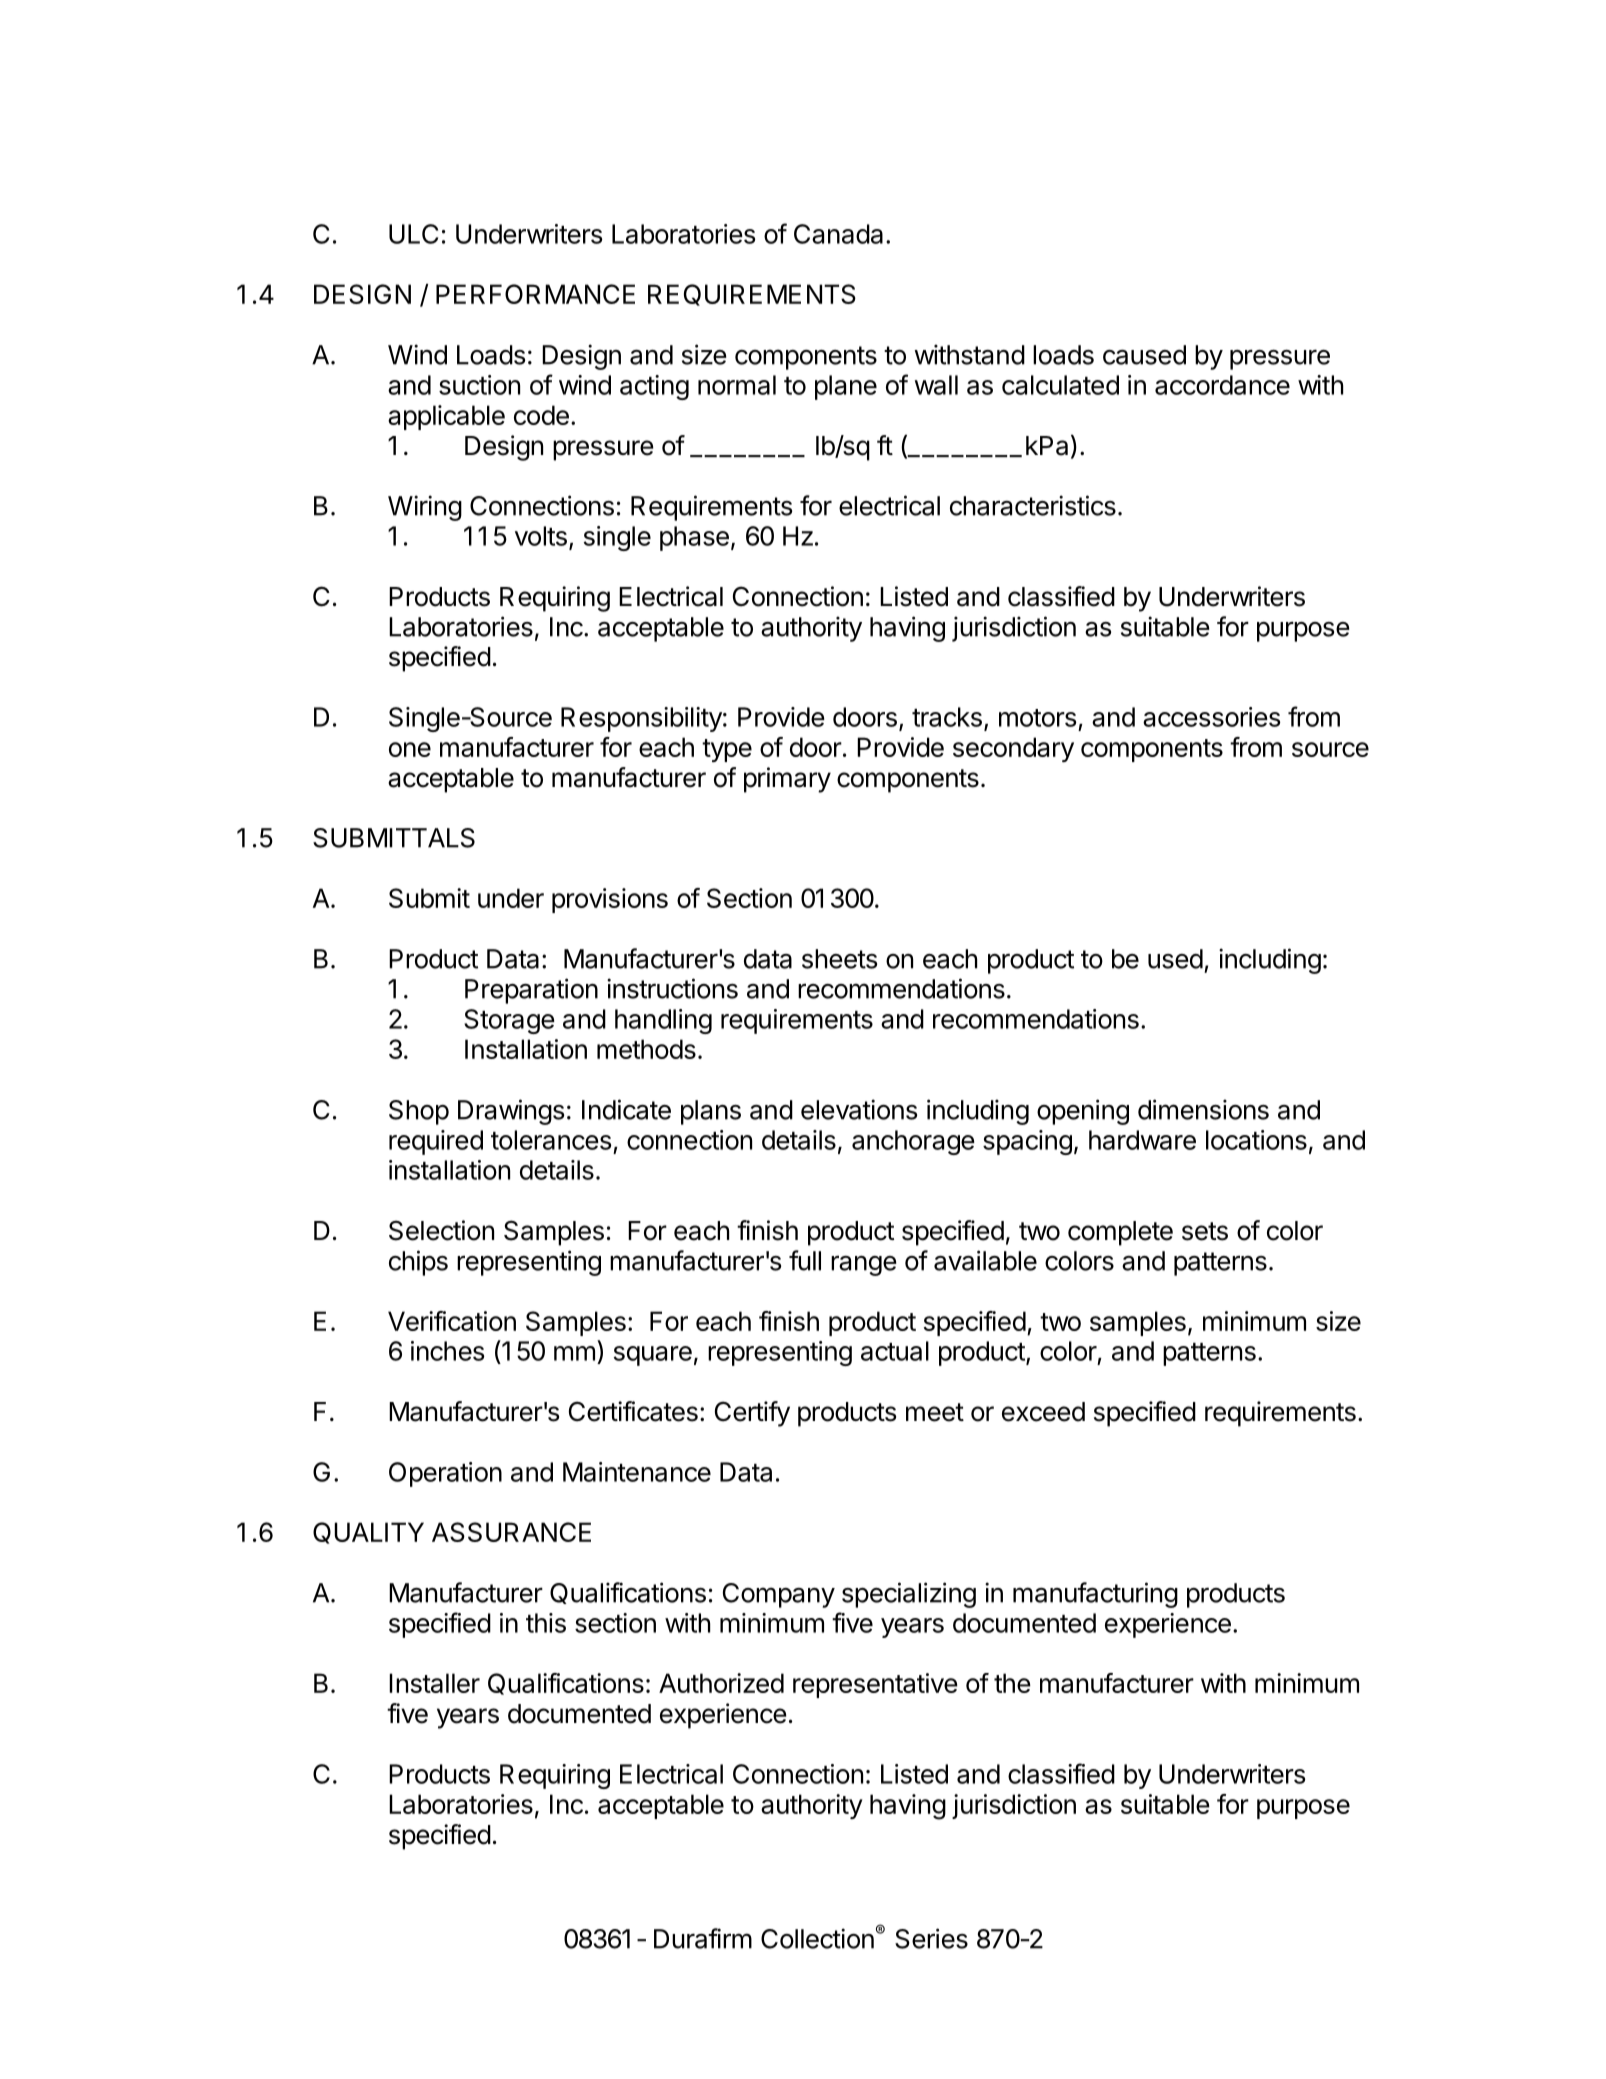  Describe the element at coordinates (448, 1351) in the image. I see `inches` at that location.
